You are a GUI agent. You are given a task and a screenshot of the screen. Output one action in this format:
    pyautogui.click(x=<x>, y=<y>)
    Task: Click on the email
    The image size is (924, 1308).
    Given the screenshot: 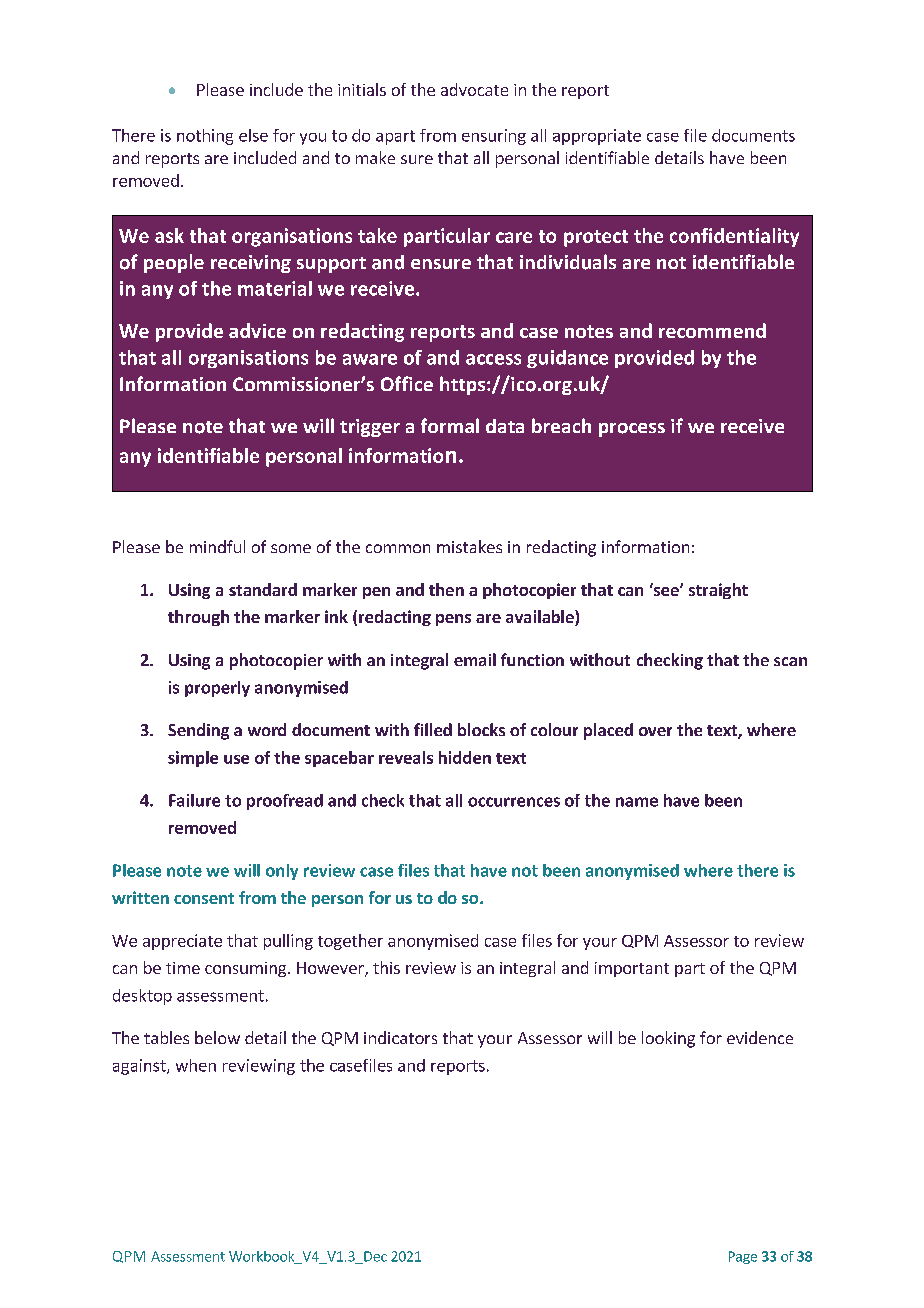 What is the action you would take?
    pyautogui.click(x=475, y=659)
